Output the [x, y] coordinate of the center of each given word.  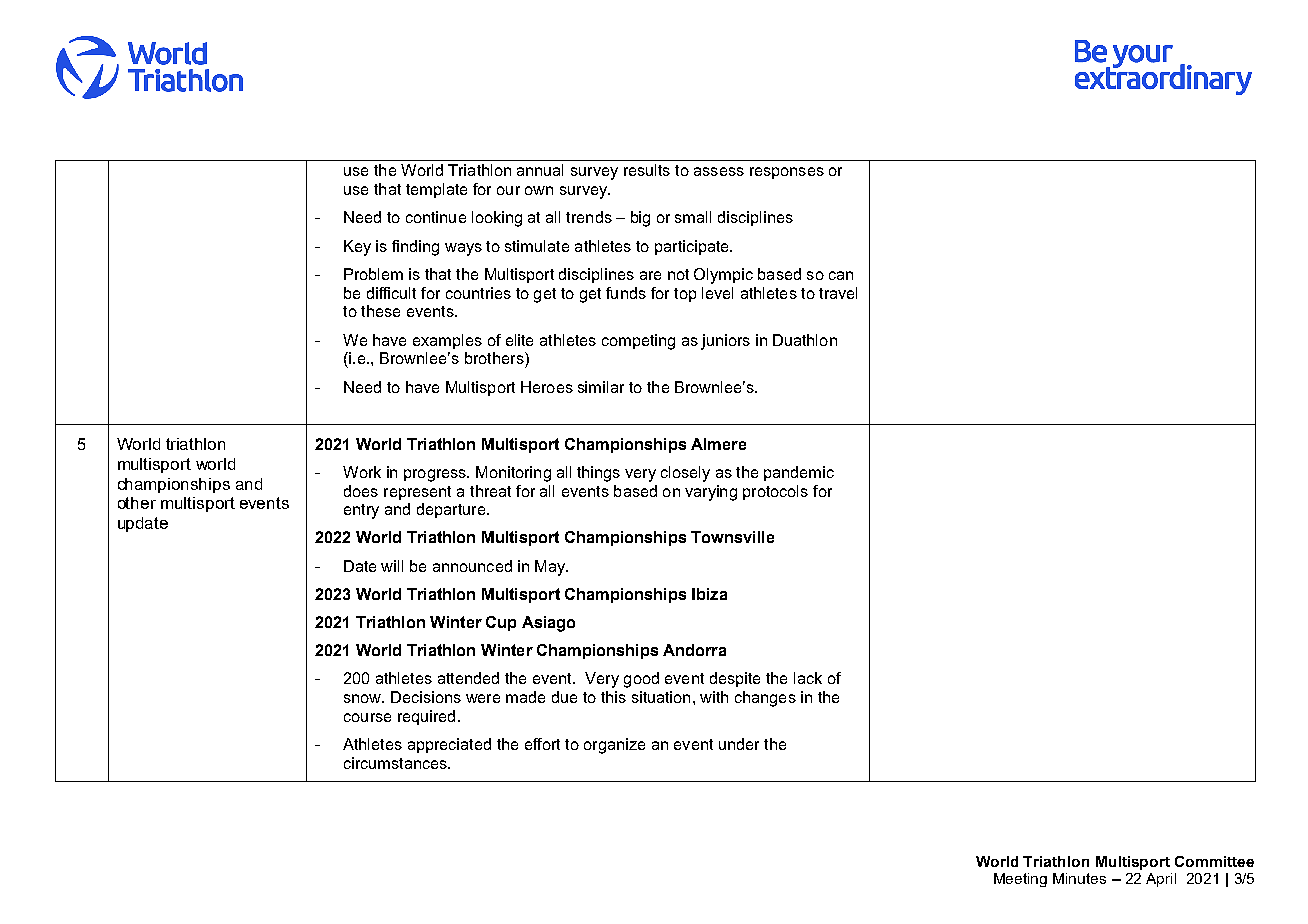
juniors [725, 342]
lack [808, 678]
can [841, 275]
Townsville [732, 537]
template [436, 190]
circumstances [396, 763]
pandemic [799, 473]
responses [787, 173]
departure [451, 510]
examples [447, 341]
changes [765, 699]
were [483, 698]
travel [838, 293]
